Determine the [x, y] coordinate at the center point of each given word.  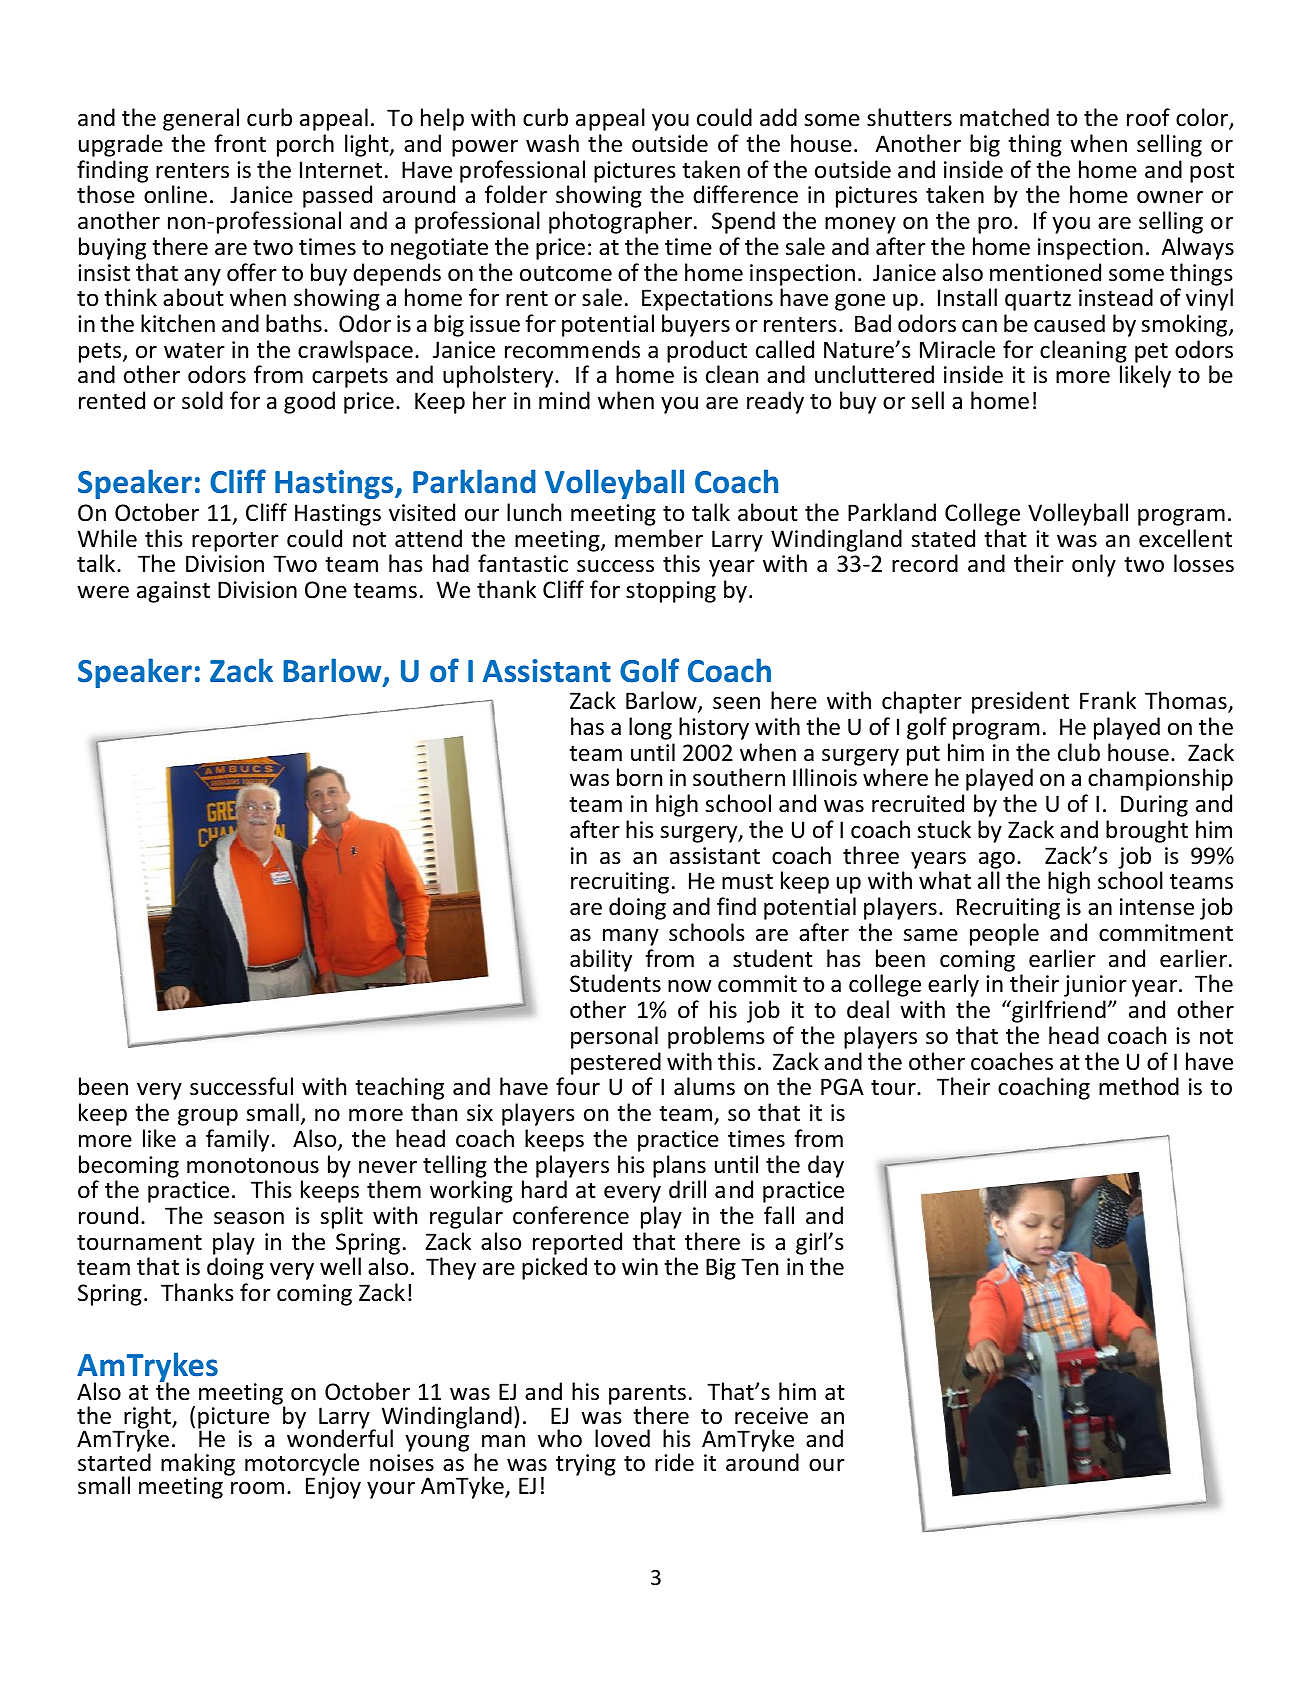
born [639, 777]
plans [679, 1166]
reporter [235, 542]
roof [1148, 117]
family [237, 1140]
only [1094, 565]
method [1139, 1086]
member [659, 538]
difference [745, 194]
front [240, 143]
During [1154, 806]
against [173, 592]
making [198, 1466]
